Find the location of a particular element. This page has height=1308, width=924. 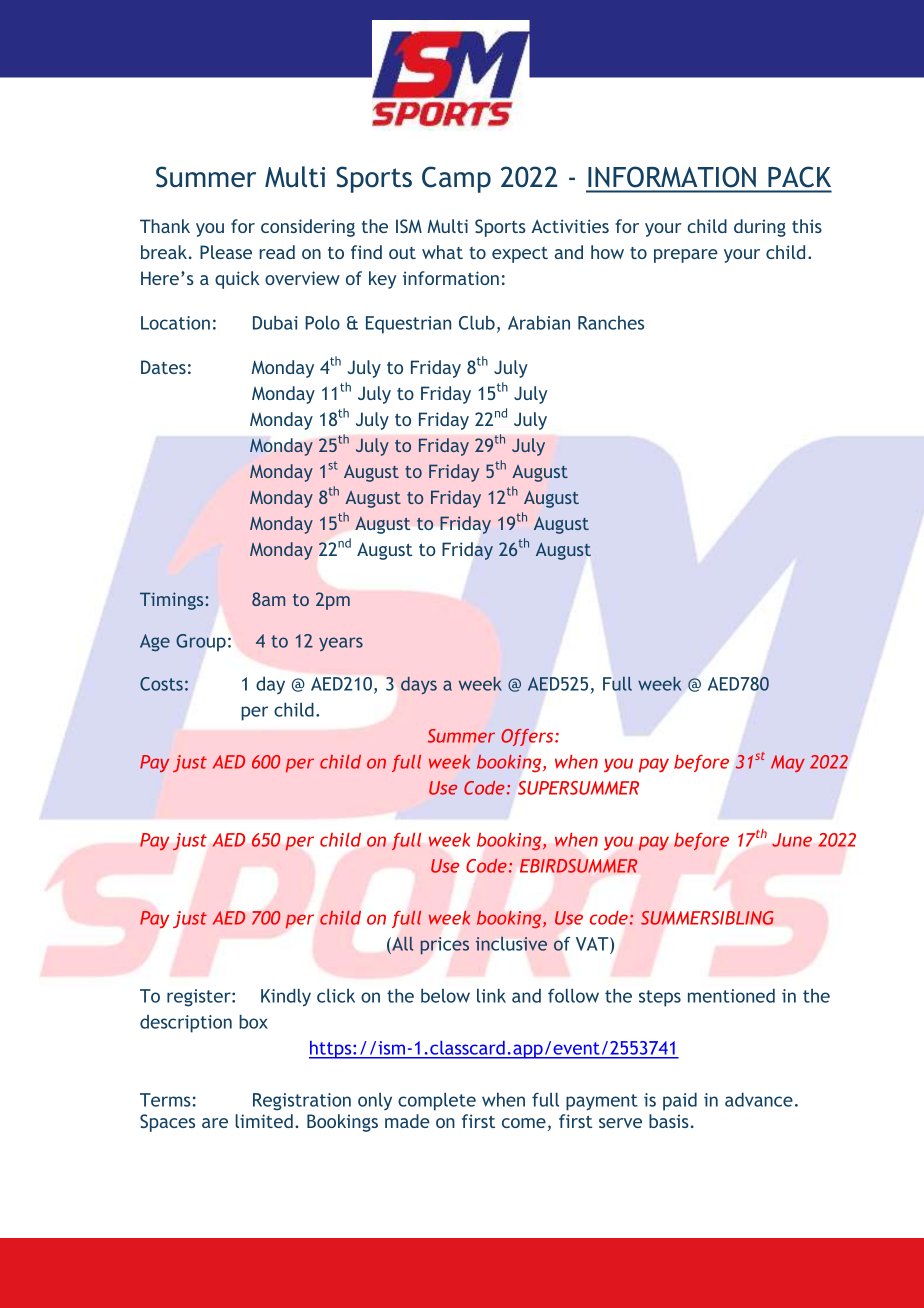

complete is located at coordinates (437, 1101).
